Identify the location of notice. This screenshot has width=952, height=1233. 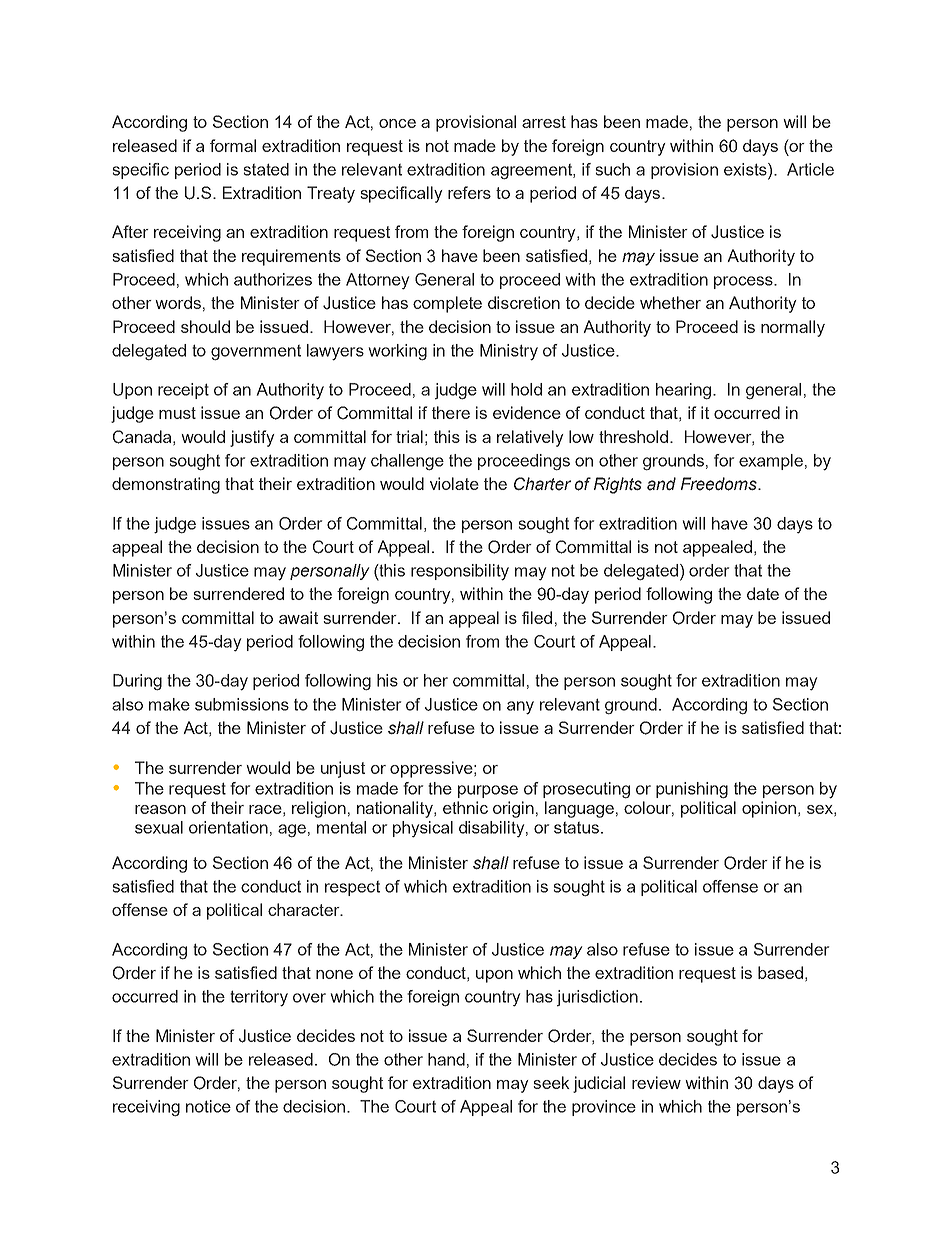
(208, 1106).
